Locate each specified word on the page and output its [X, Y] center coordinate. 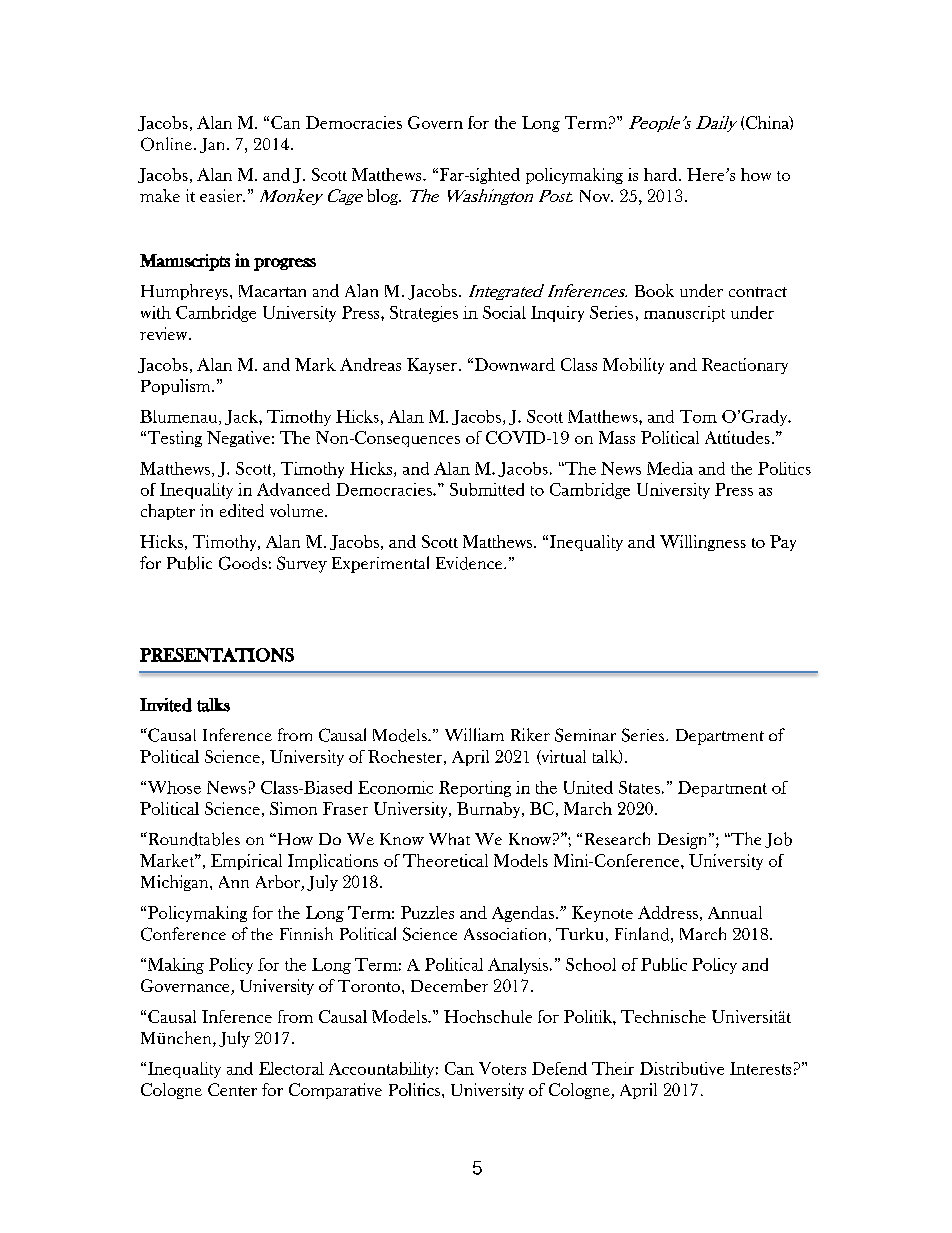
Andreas [370, 364]
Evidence [470, 563]
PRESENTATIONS [217, 655]
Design [684, 841]
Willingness [703, 543]
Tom [698, 416]
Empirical [246, 862]
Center [232, 1089]
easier [222, 195]
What [449, 839]
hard [662, 174]
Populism [177, 387]
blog [384, 197]
